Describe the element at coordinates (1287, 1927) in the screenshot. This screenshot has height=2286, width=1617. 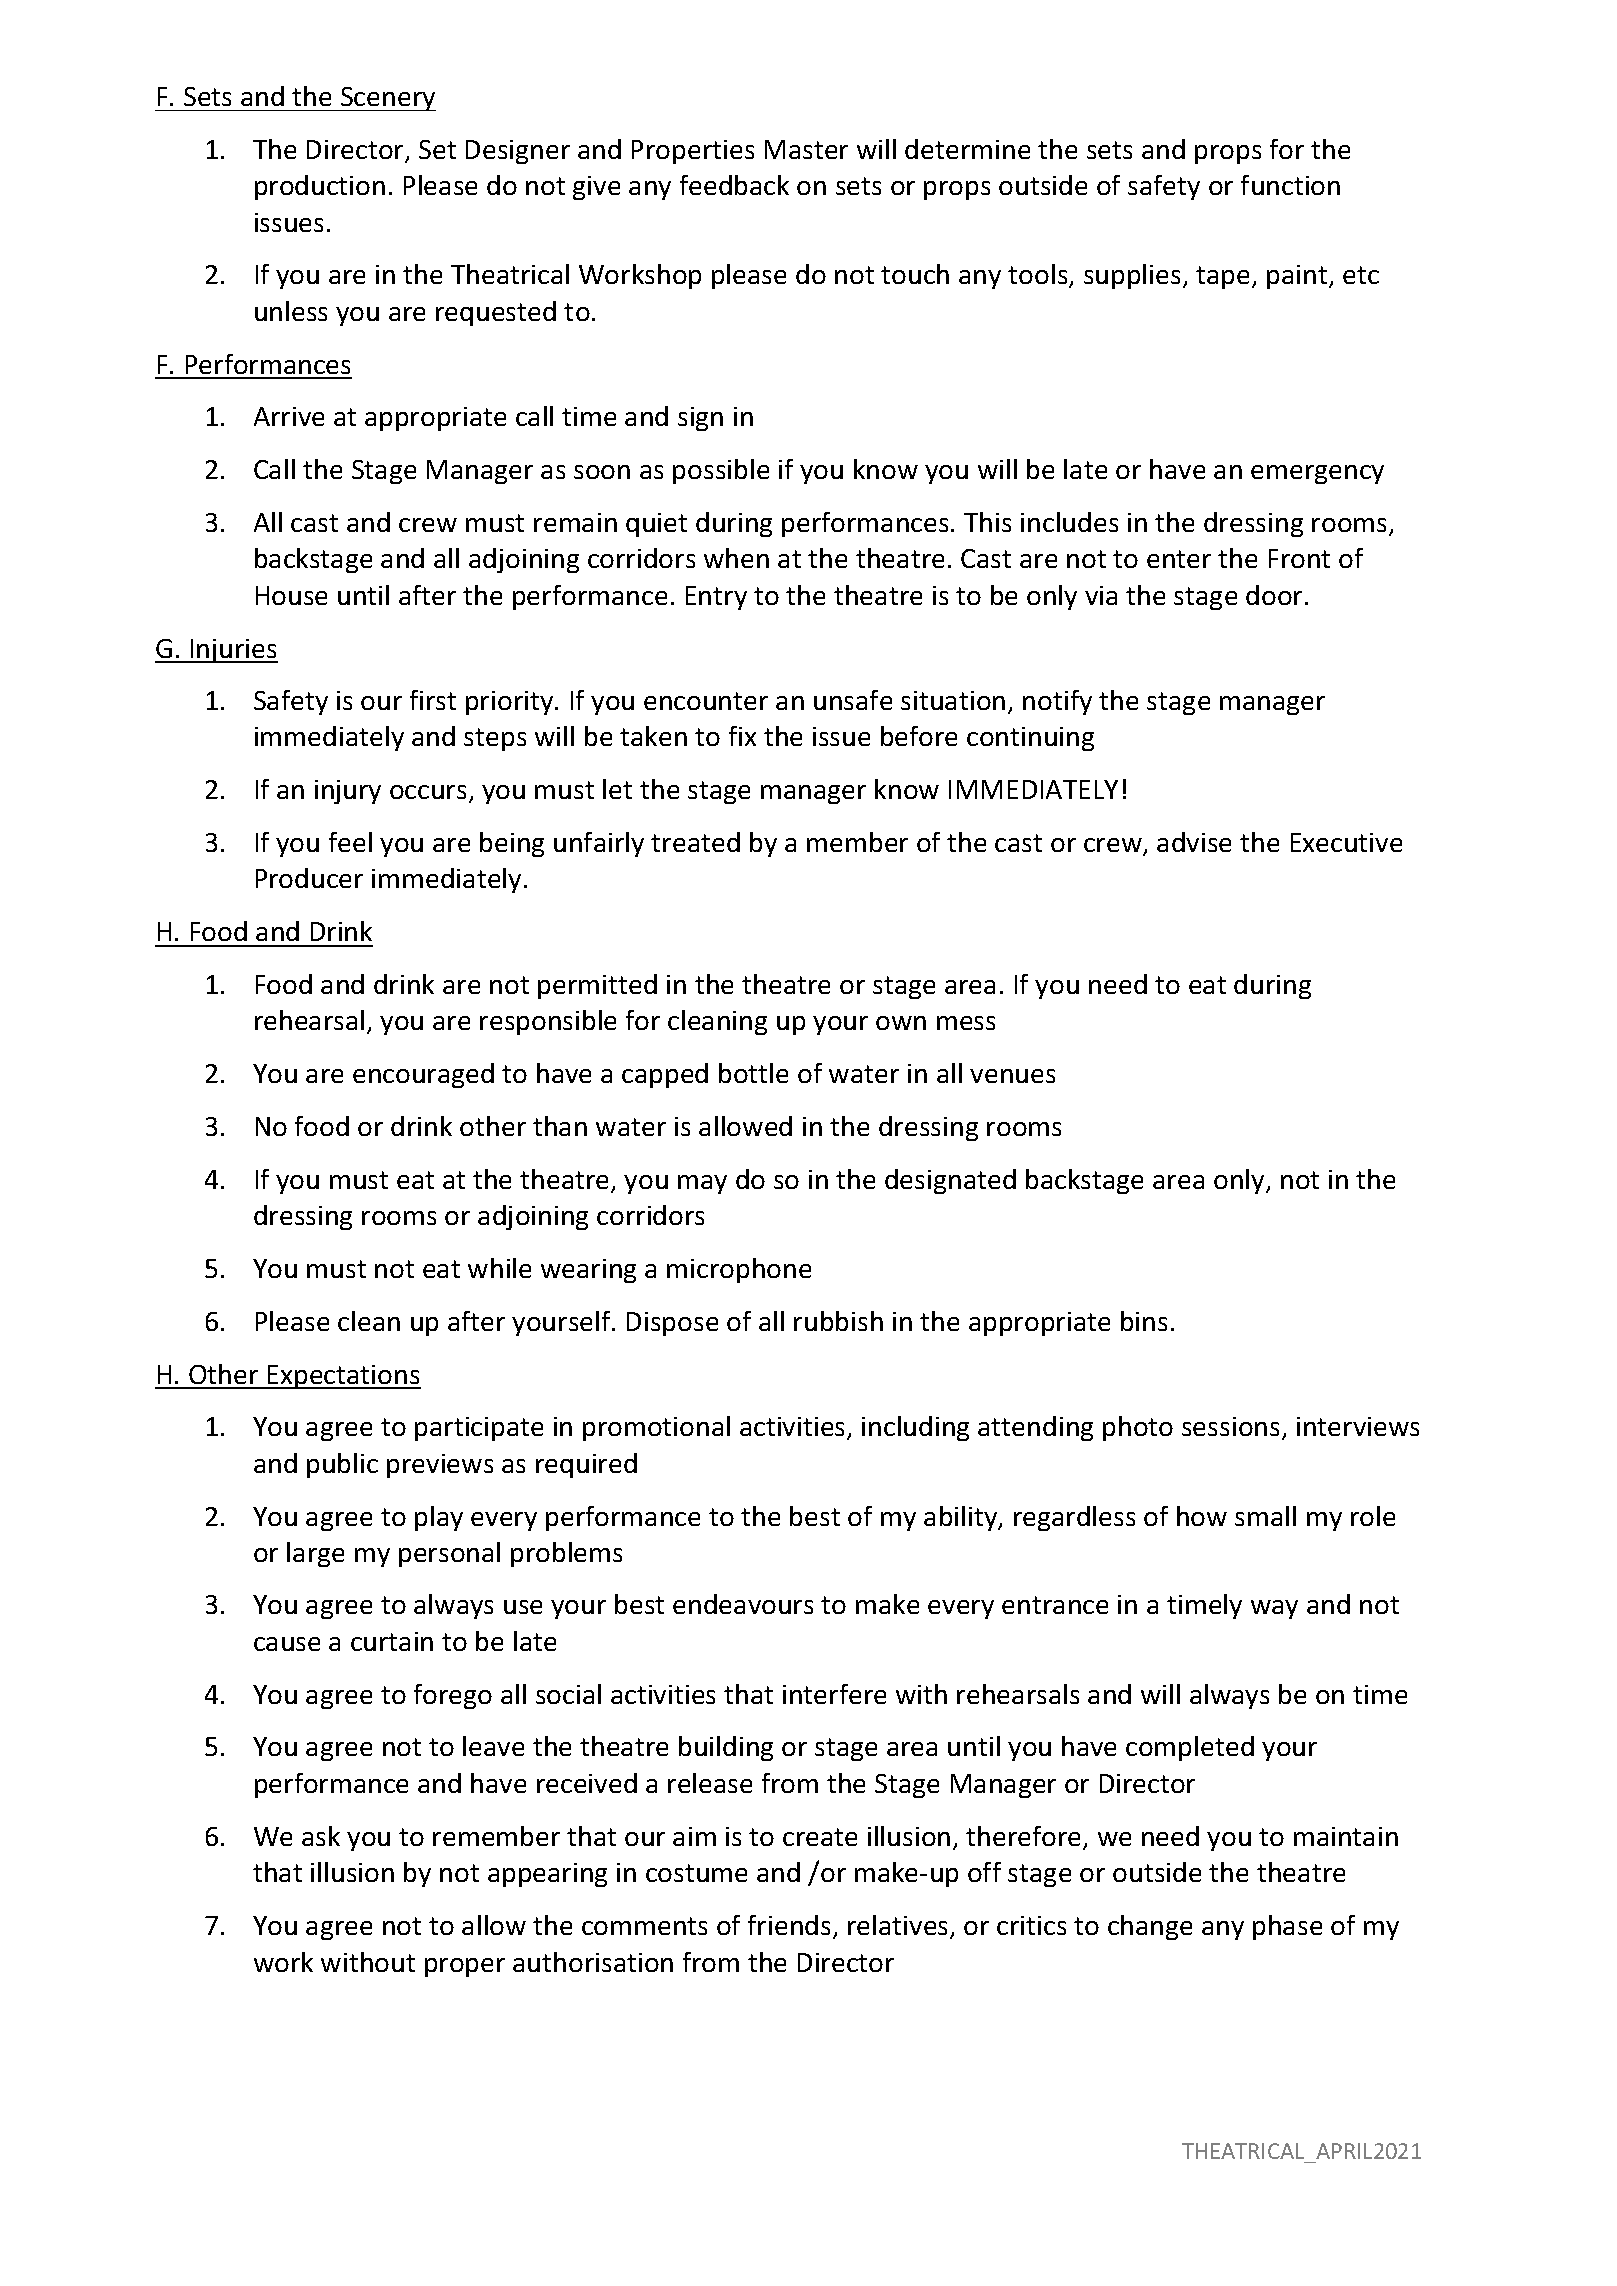
I see `phase` at that location.
